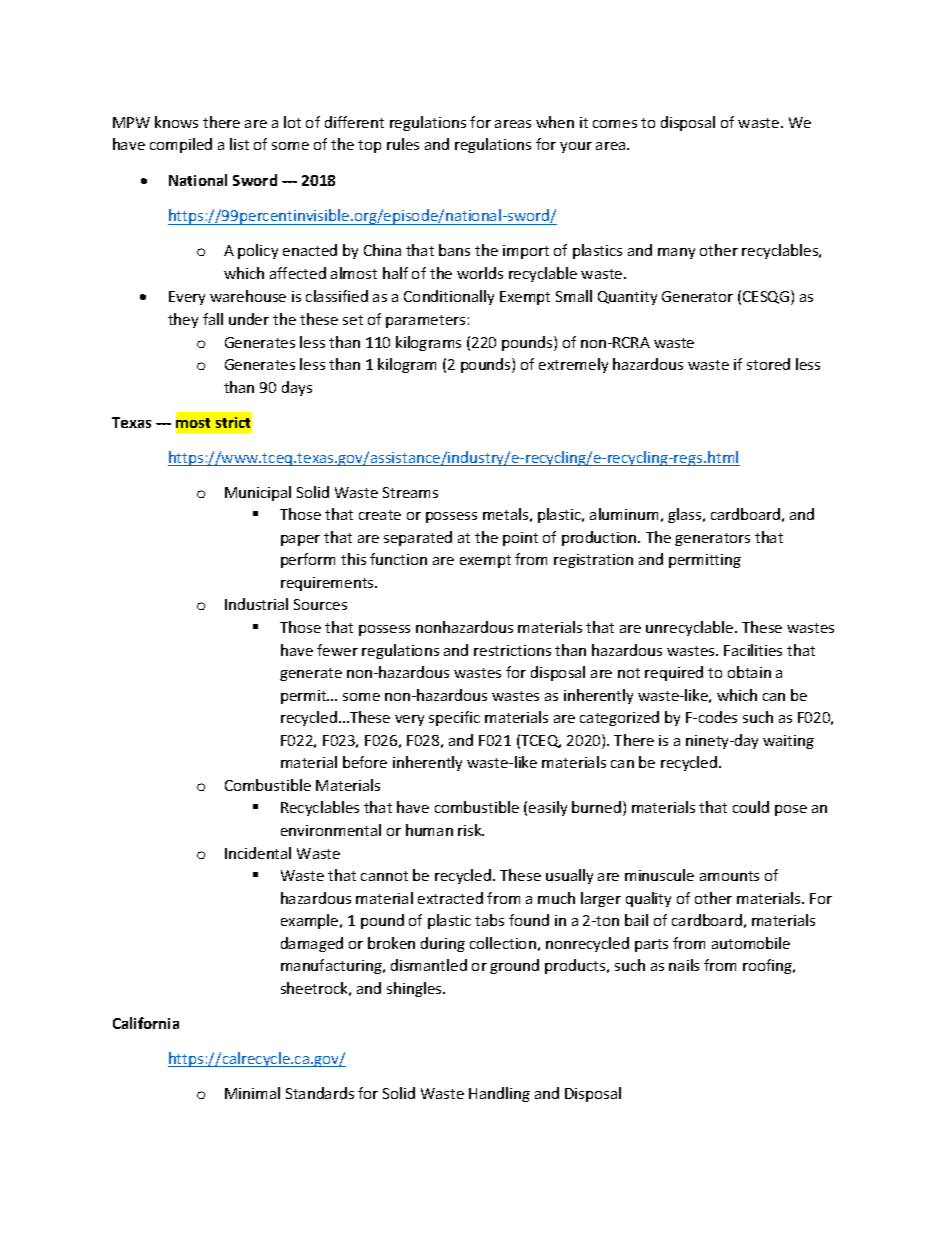  Describe the element at coordinates (729, 876) in the page. I see `amounts` at that location.
